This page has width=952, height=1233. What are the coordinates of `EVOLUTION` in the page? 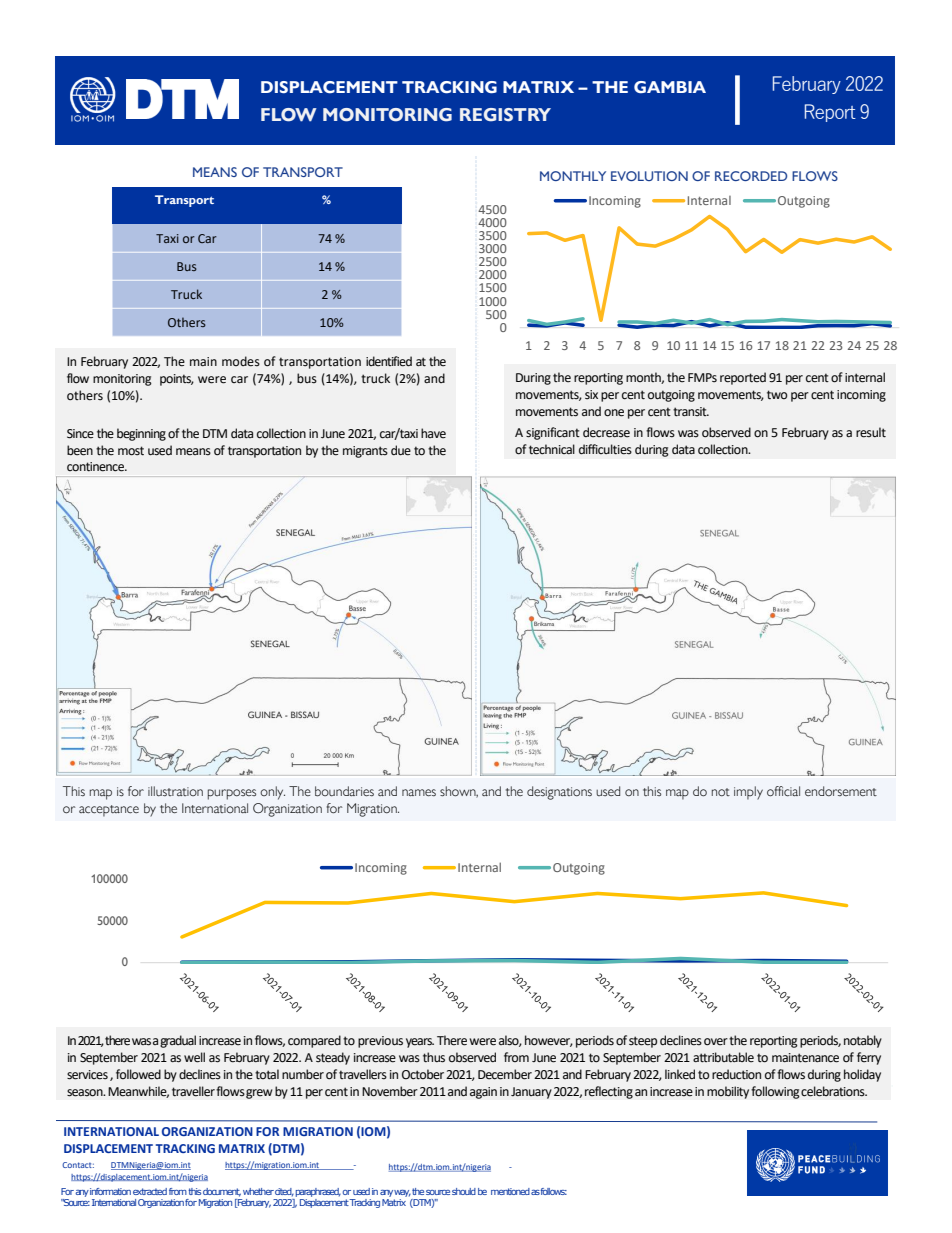 It's located at (649, 176).
